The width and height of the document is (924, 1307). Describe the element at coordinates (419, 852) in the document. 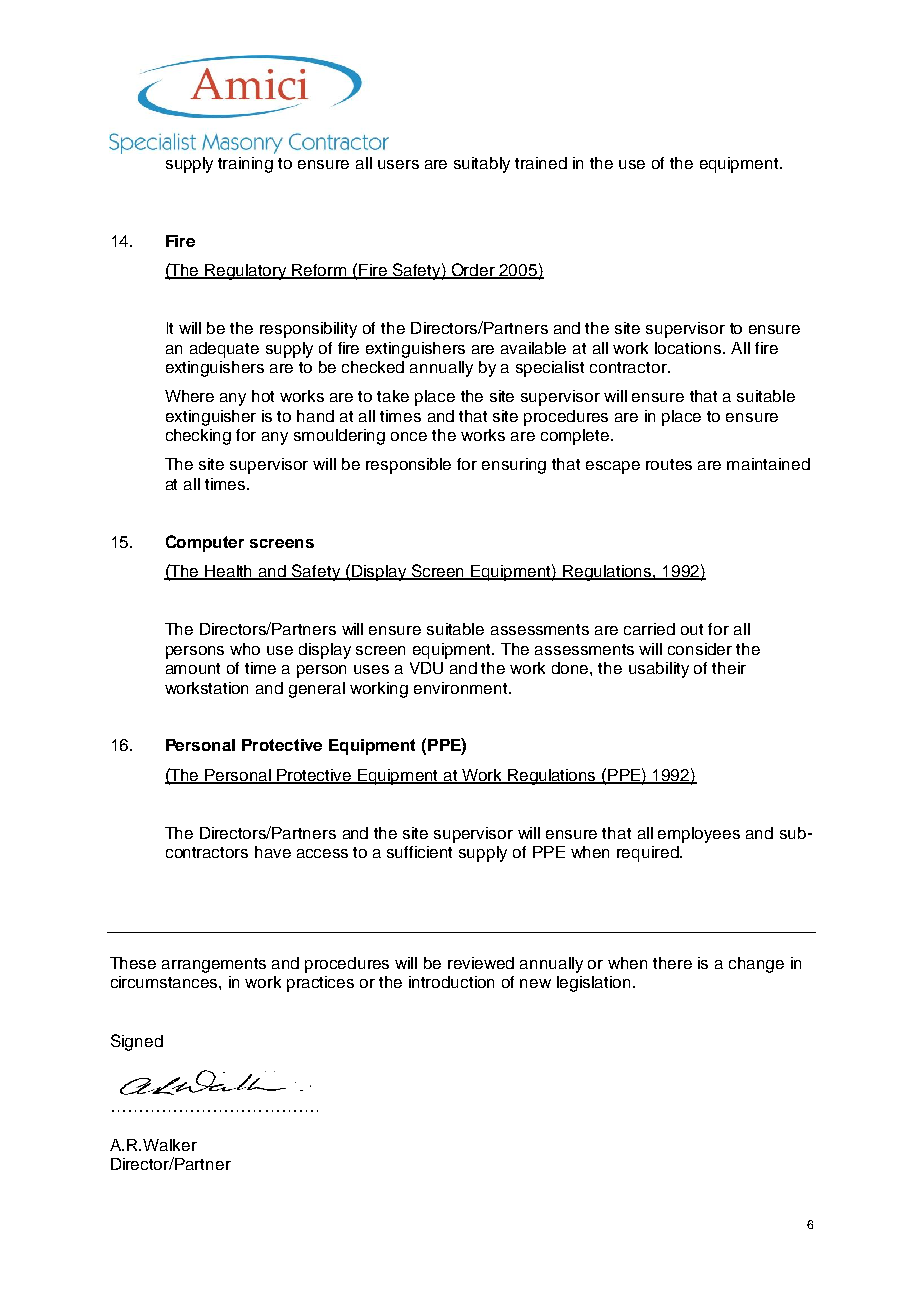

I see `sufficient` at that location.
